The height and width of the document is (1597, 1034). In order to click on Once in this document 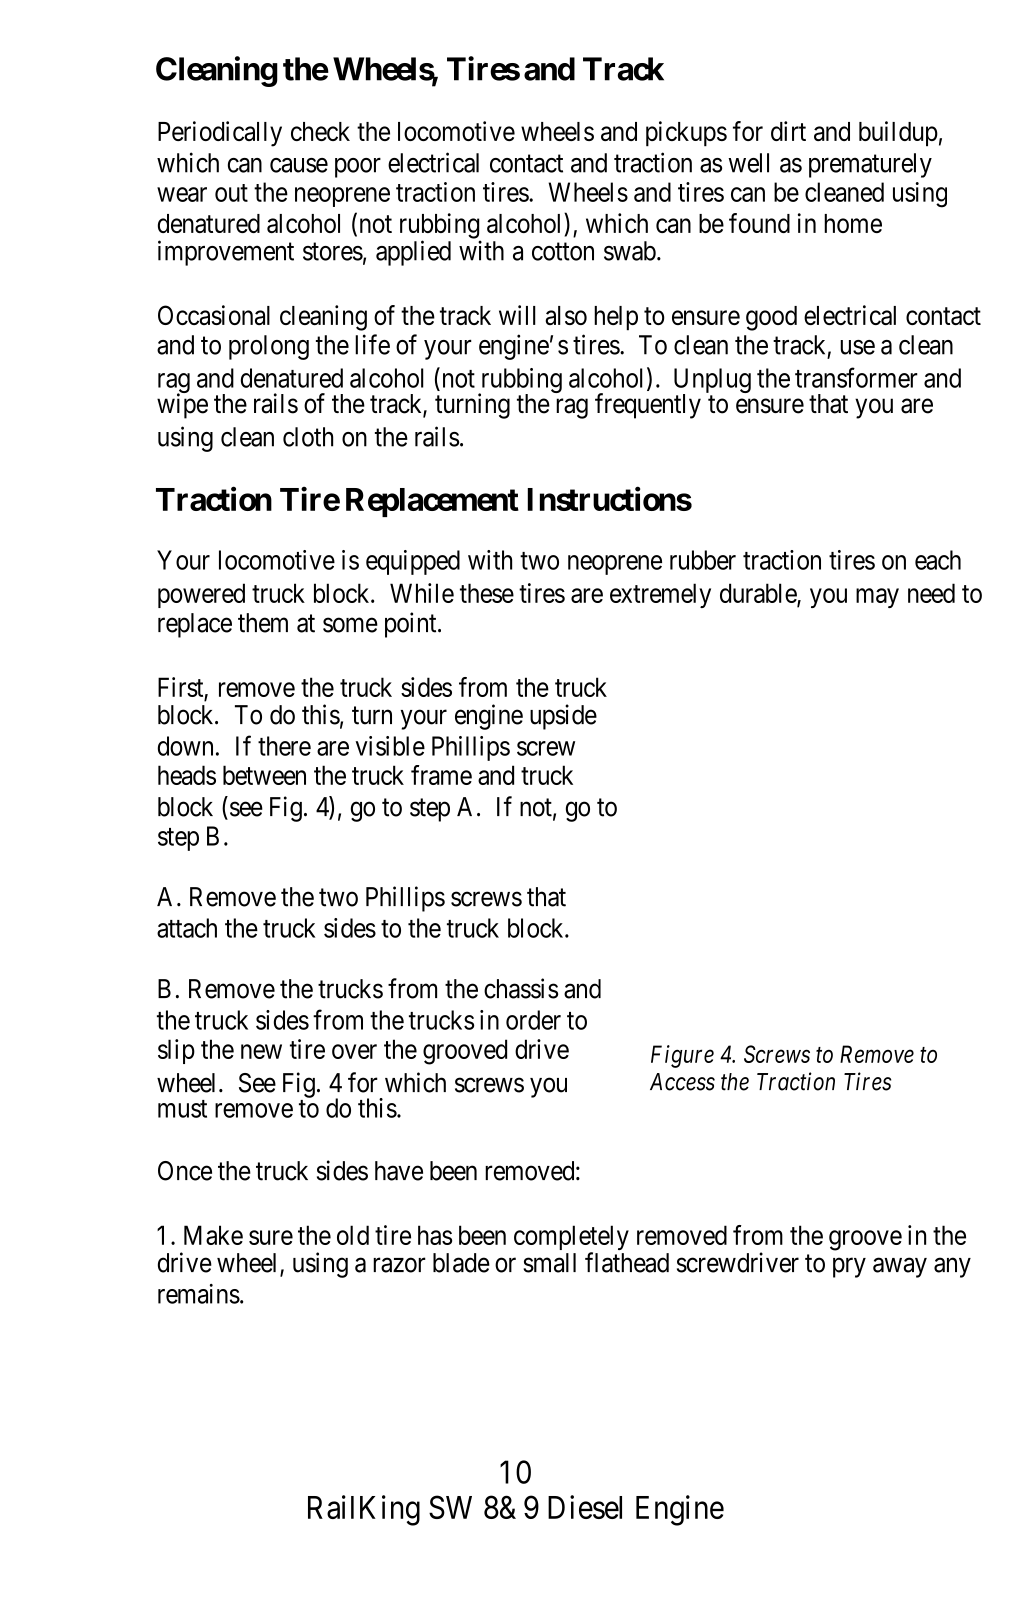, I will do `click(185, 1171)`.
